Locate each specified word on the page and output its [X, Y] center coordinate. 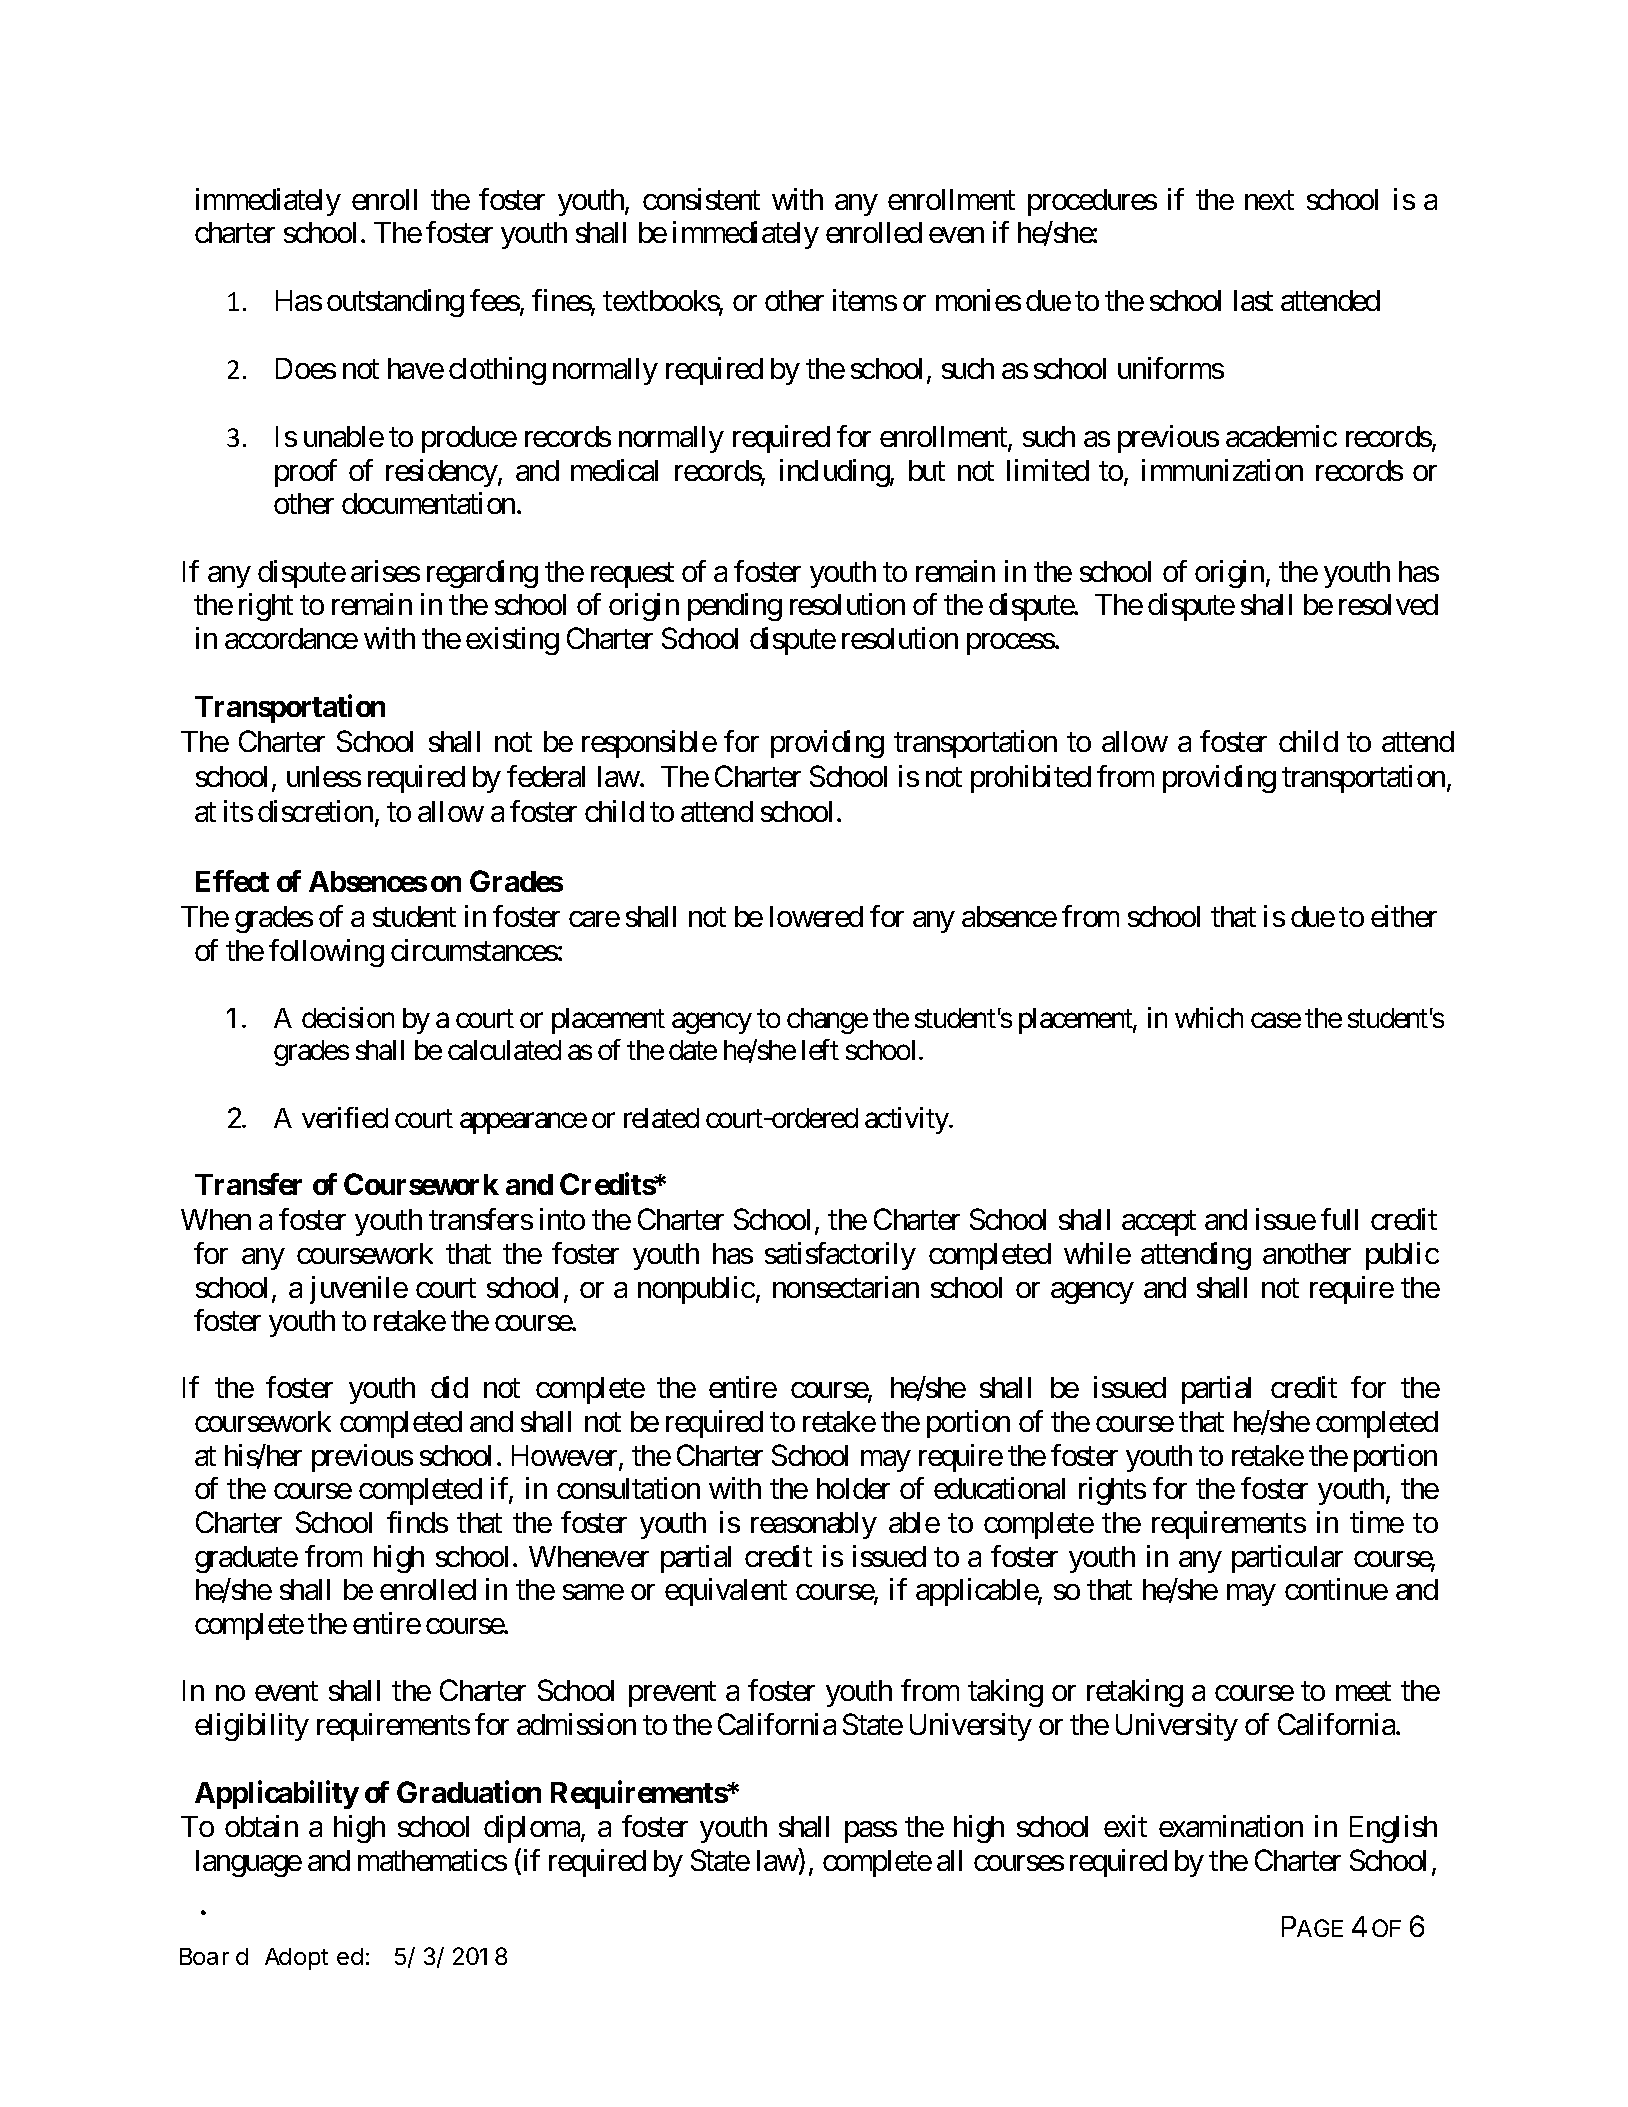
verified [345, 1117]
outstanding [395, 303]
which [1209, 1017]
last [1253, 300]
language [249, 1863]
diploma [533, 1829]
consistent [701, 199]
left [820, 1049]
